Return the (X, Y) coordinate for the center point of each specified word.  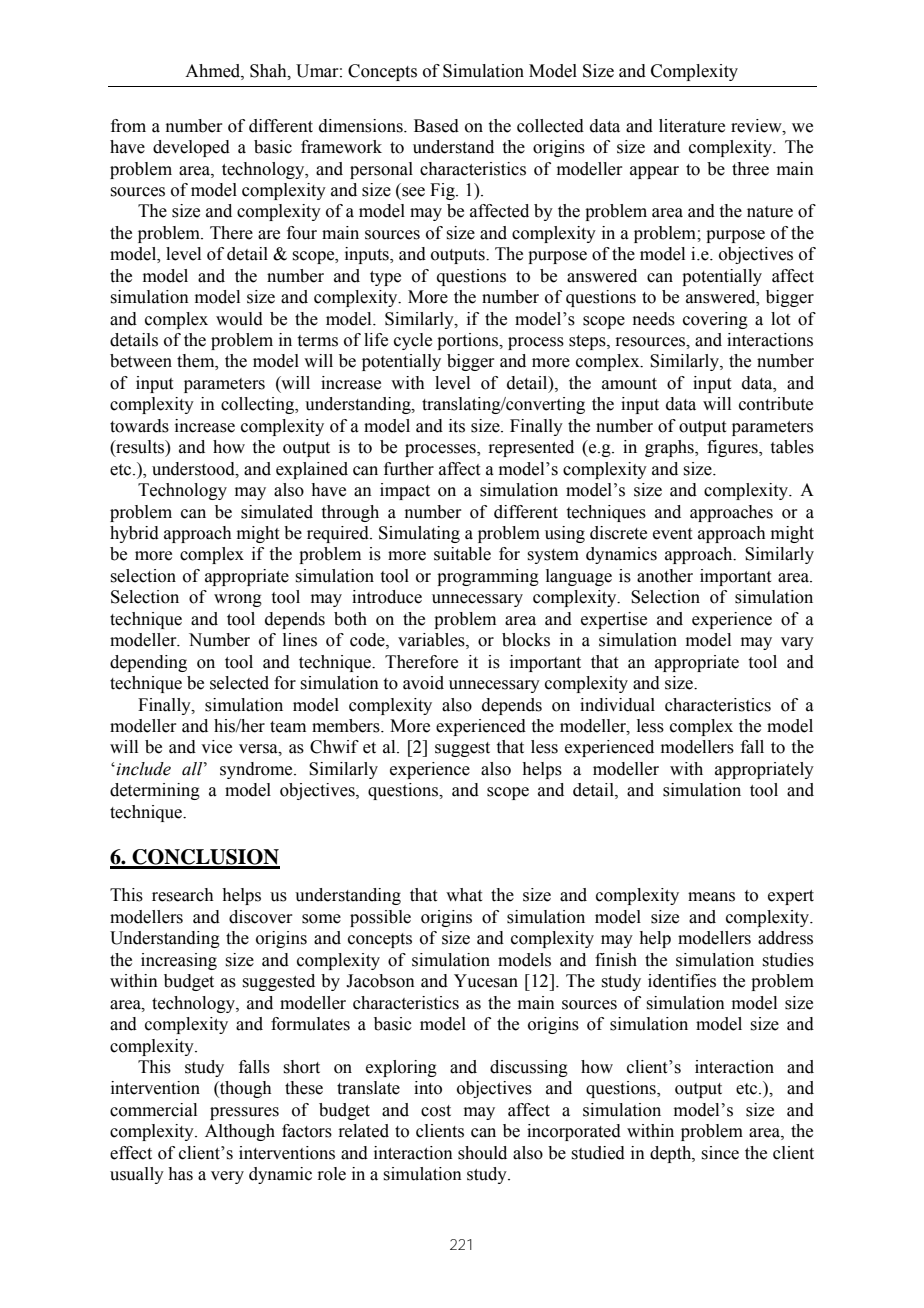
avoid (423, 683)
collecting (259, 405)
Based (436, 126)
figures (733, 448)
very (227, 1177)
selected (239, 683)
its (457, 426)
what (464, 895)
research (183, 895)
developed (191, 148)
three (750, 169)
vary (797, 643)
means (711, 897)
